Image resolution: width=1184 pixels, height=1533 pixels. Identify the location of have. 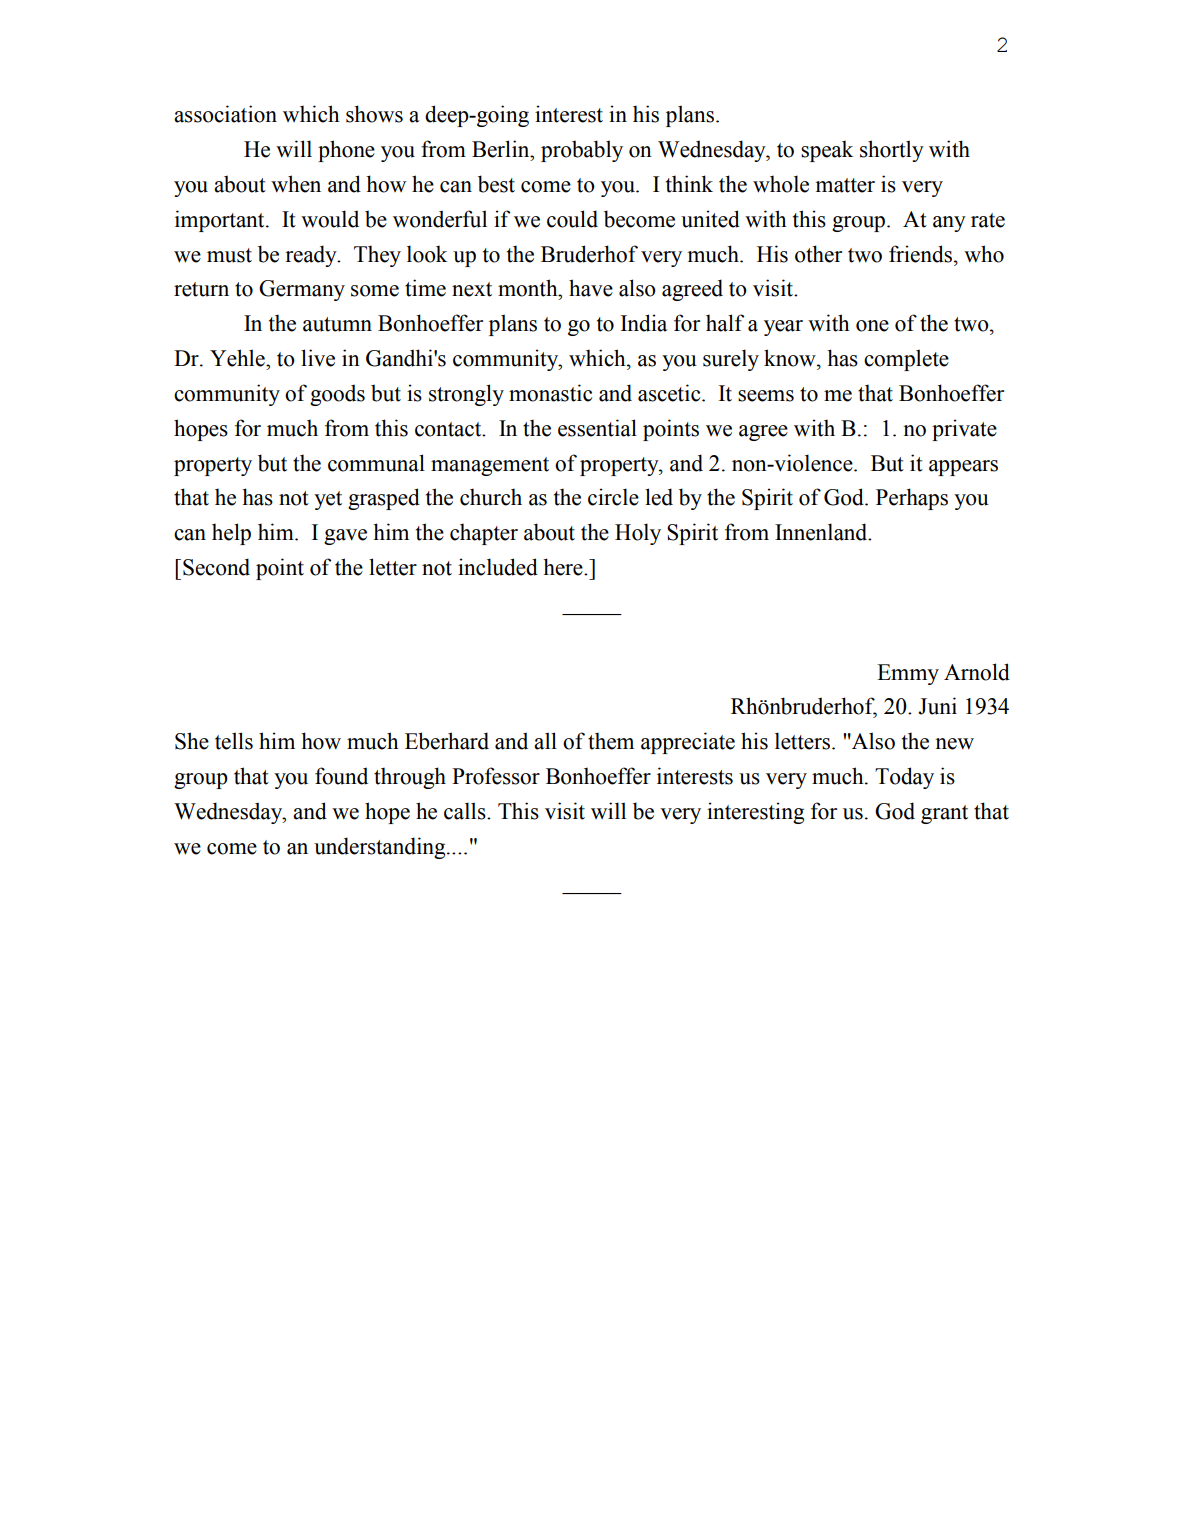
(591, 288).
